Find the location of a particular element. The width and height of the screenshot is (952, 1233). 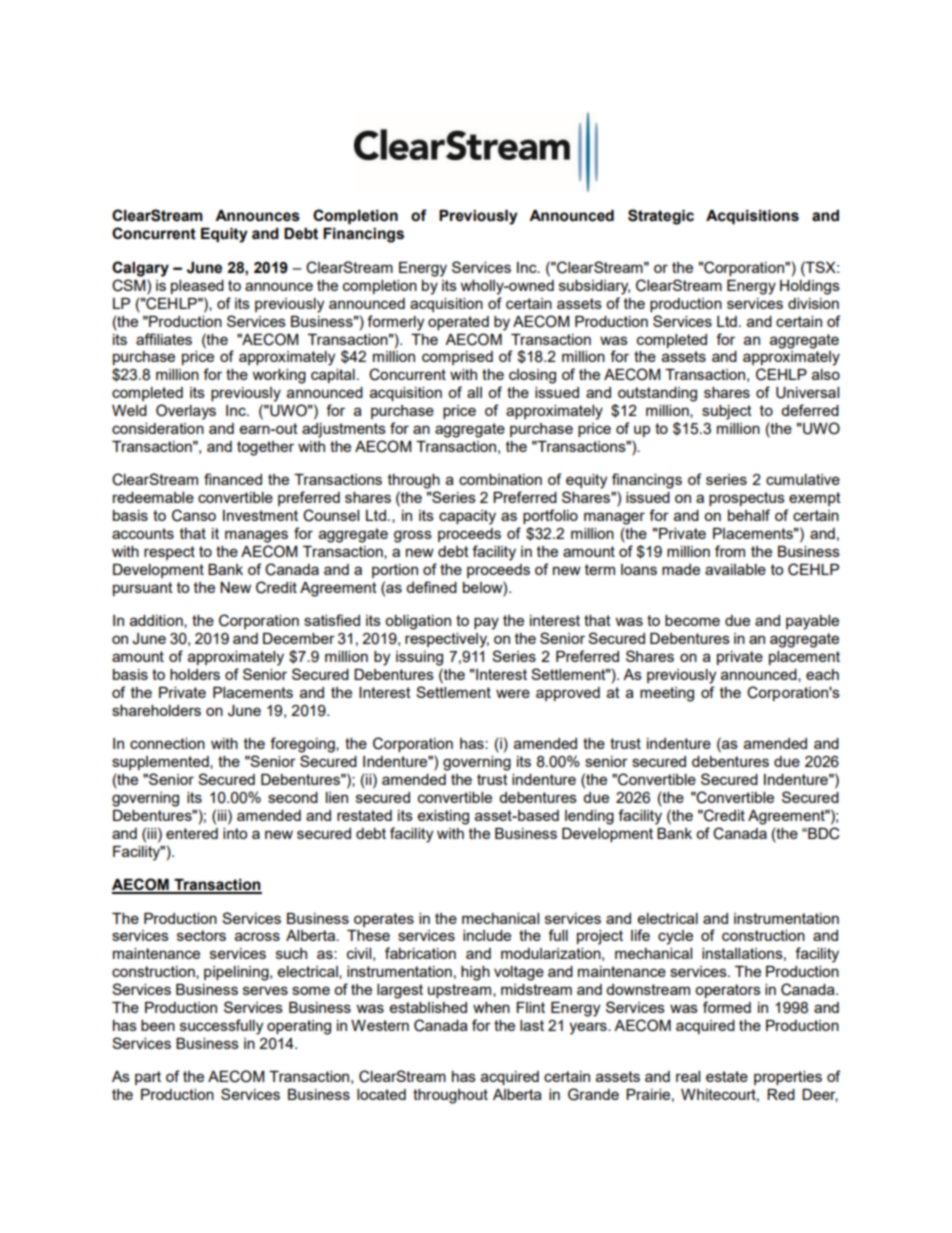

financed is located at coordinates (233, 479).
